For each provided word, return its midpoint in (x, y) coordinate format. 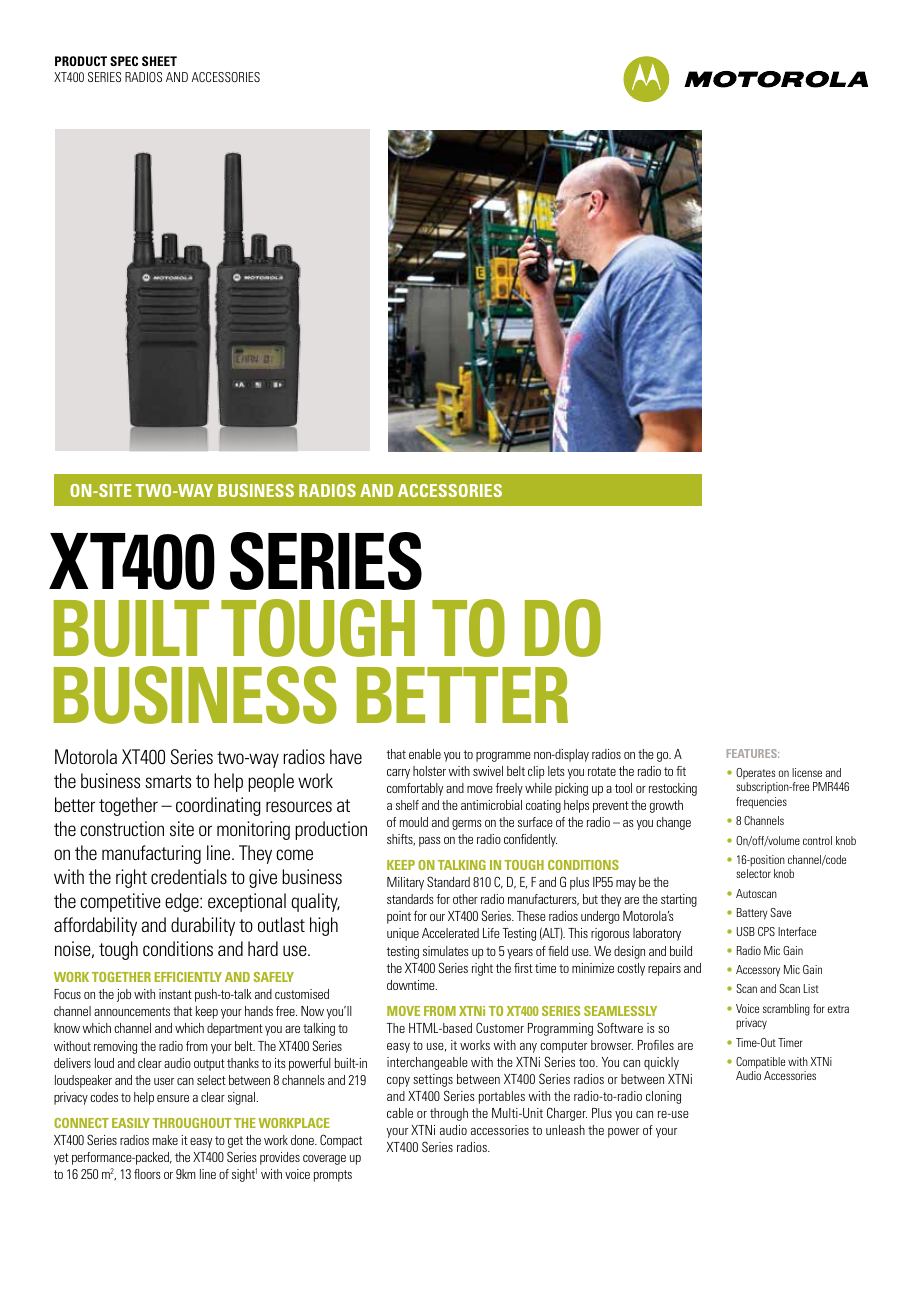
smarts (168, 781)
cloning (663, 1097)
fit (681, 771)
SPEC (124, 61)
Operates (755, 773)
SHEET (159, 61)
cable (400, 1113)
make (165, 1140)
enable (425, 754)
